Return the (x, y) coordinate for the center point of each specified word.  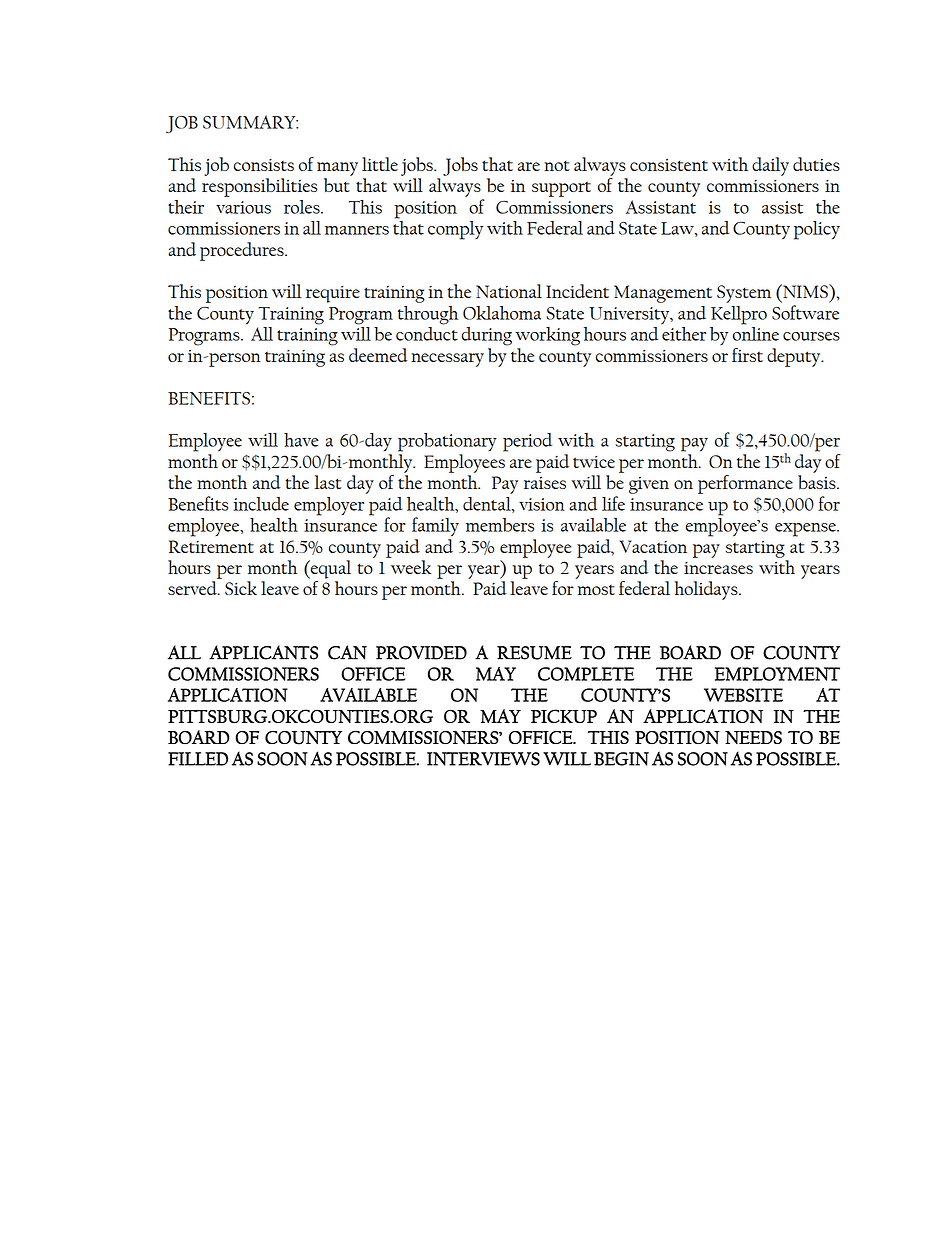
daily (770, 166)
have (301, 440)
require (333, 294)
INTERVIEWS (483, 759)
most (596, 589)
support (561, 189)
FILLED (198, 759)
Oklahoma (502, 313)
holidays (707, 590)
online (756, 332)
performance (745, 484)
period (527, 442)
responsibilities (259, 187)
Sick (241, 588)
